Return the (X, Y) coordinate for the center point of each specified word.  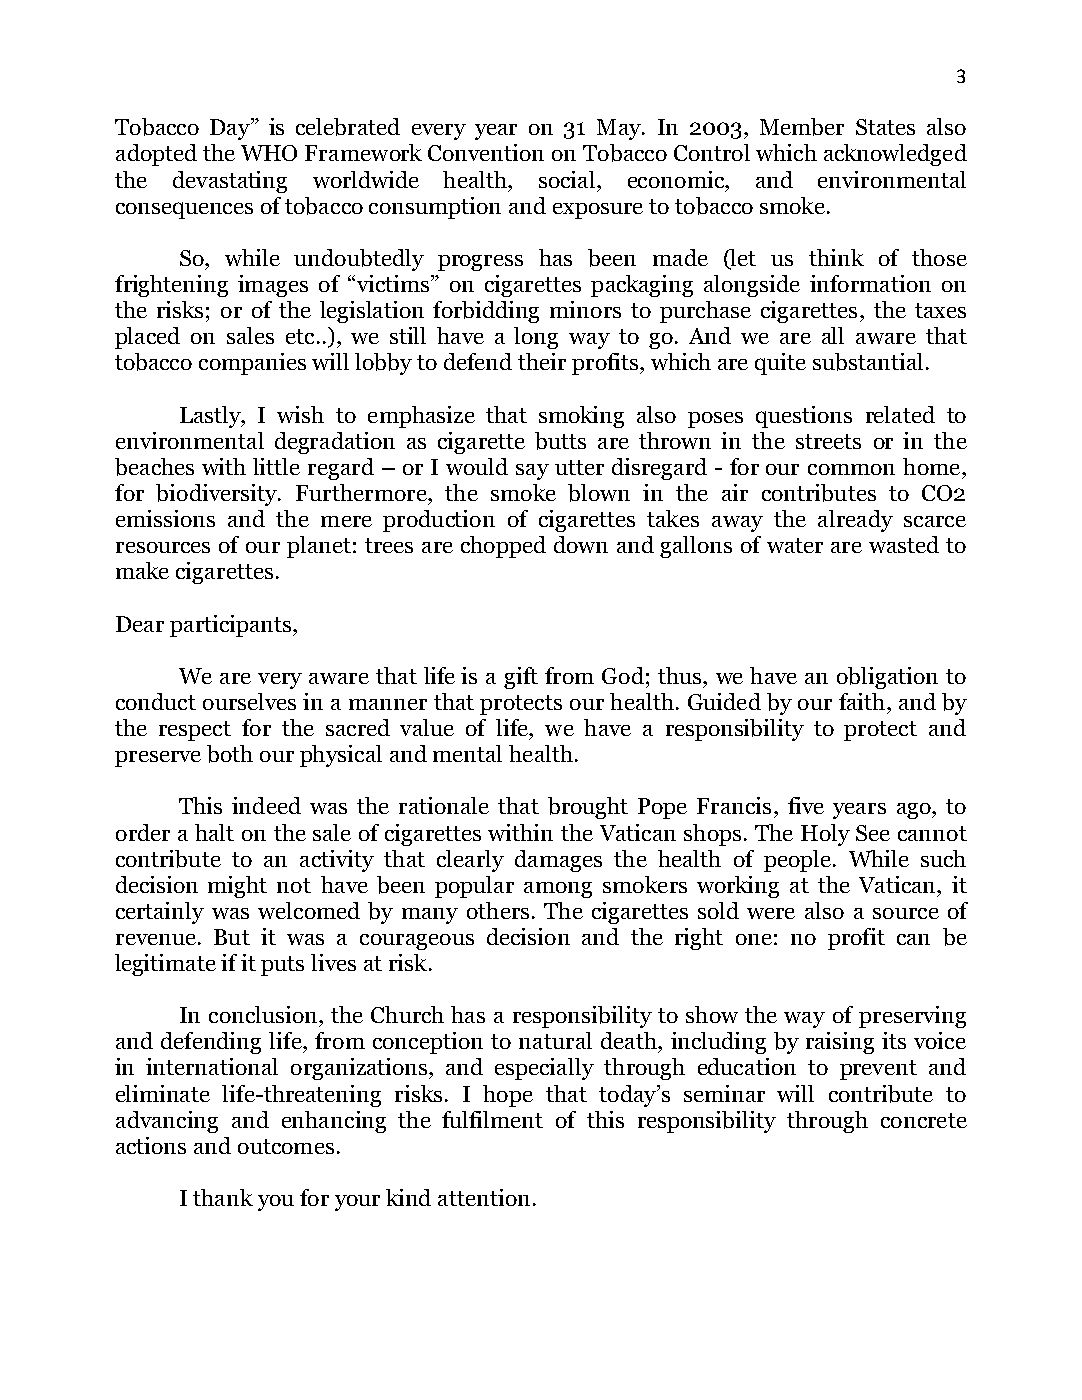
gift (521, 678)
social (568, 179)
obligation (887, 678)
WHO (269, 153)
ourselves (249, 701)
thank (223, 1197)
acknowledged (895, 155)
